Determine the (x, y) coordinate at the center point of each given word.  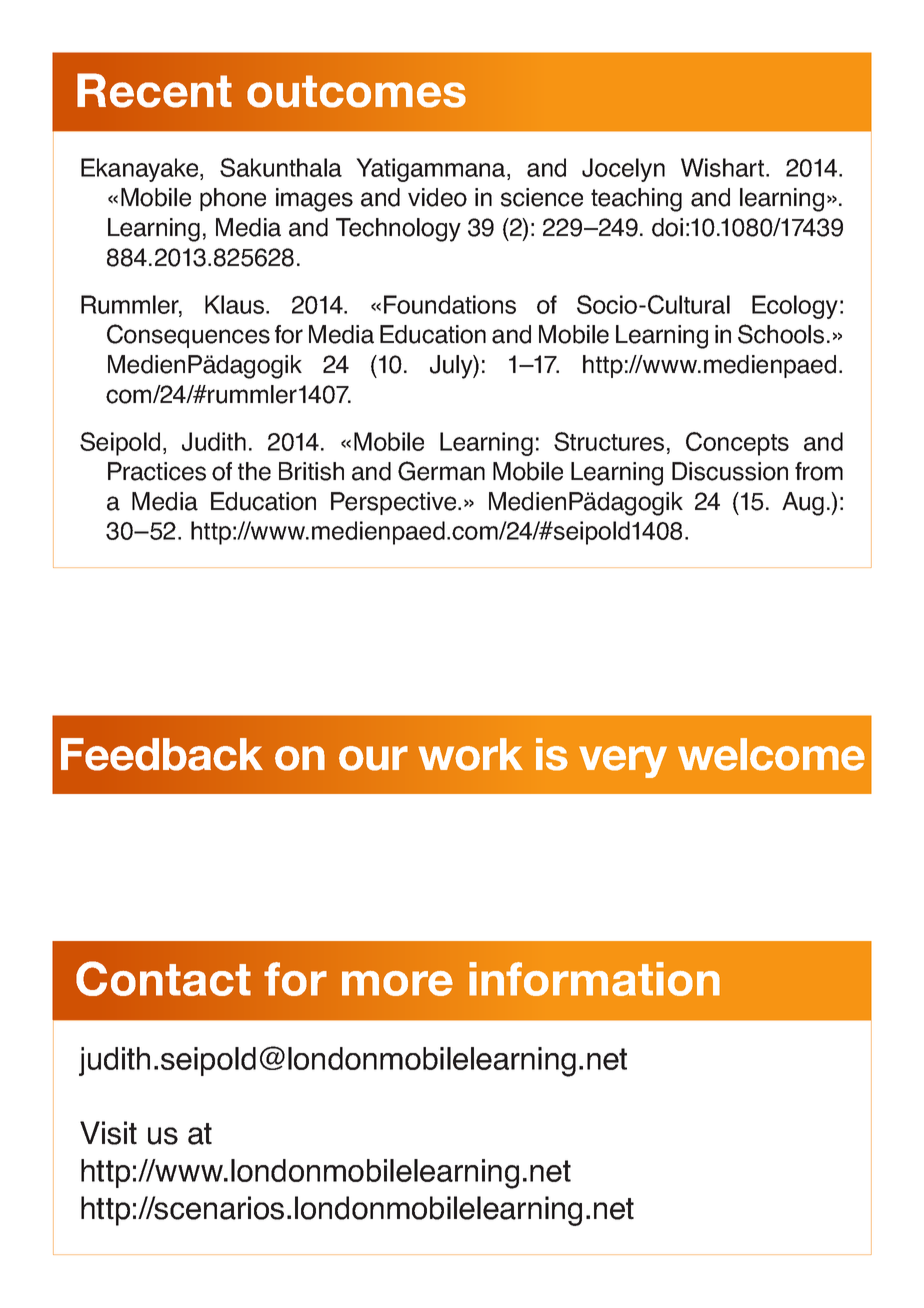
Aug (803, 504)
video (437, 197)
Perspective (395, 503)
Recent (154, 90)
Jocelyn (623, 170)
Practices (157, 471)
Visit (108, 1133)
